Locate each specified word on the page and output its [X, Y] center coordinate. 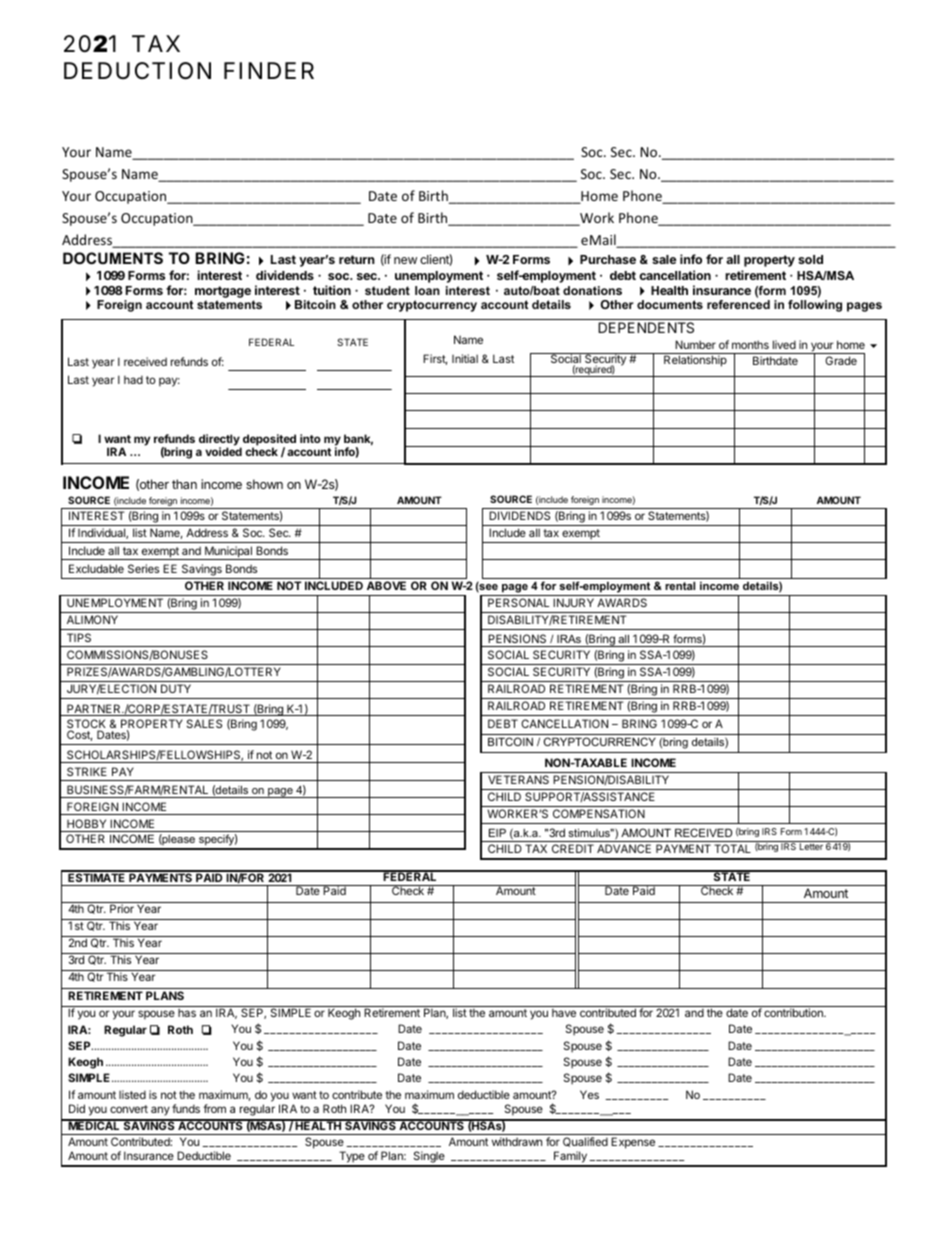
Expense [633, 1143]
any [160, 1111]
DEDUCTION [137, 71]
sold [810, 259]
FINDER [269, 70]
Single [429, 1158]
